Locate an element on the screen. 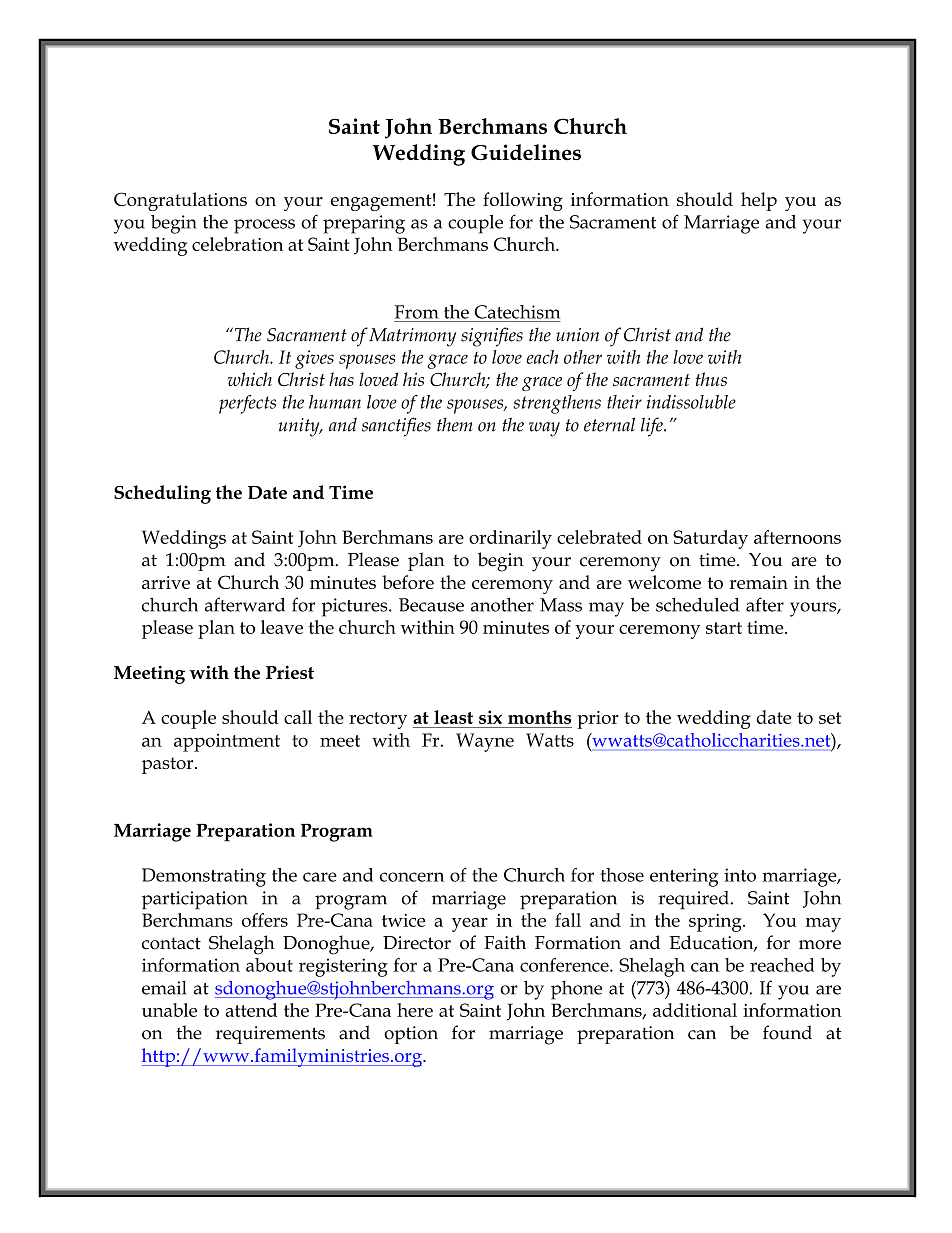  Congratulations is located at coordinates (180, 201).
